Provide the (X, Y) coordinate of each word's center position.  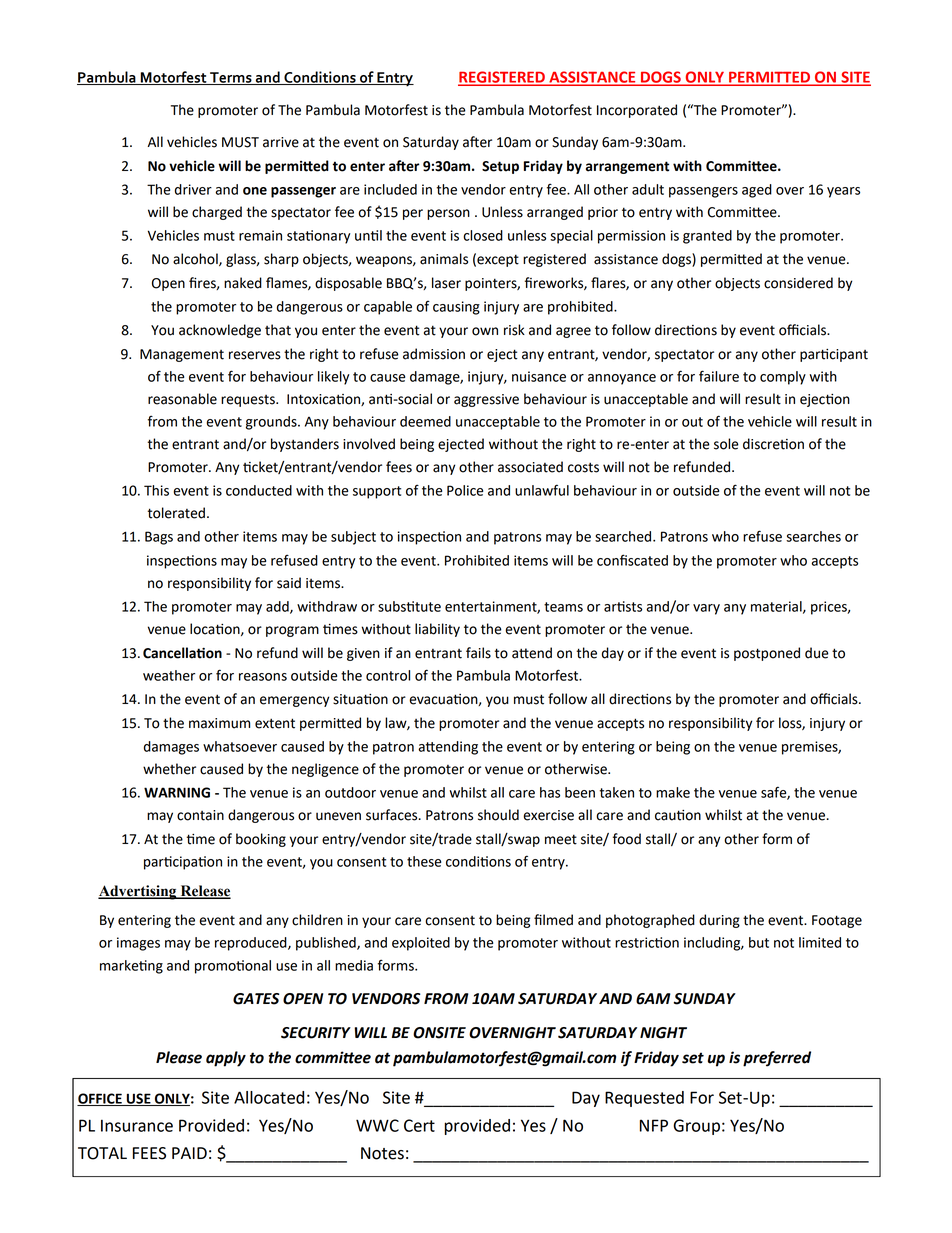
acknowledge (220, 331)
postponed (767, 654)
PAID (189, 1153)
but (759, 942)
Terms (231, 78)
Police (465, 490)
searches (813, 536)
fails (478, 653)
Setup (500, 167)
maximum (219, 723)
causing (456, 308)
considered (798, 283)
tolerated (176, 513)
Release (204, 891)
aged (757, 191)
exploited (421, 944)
